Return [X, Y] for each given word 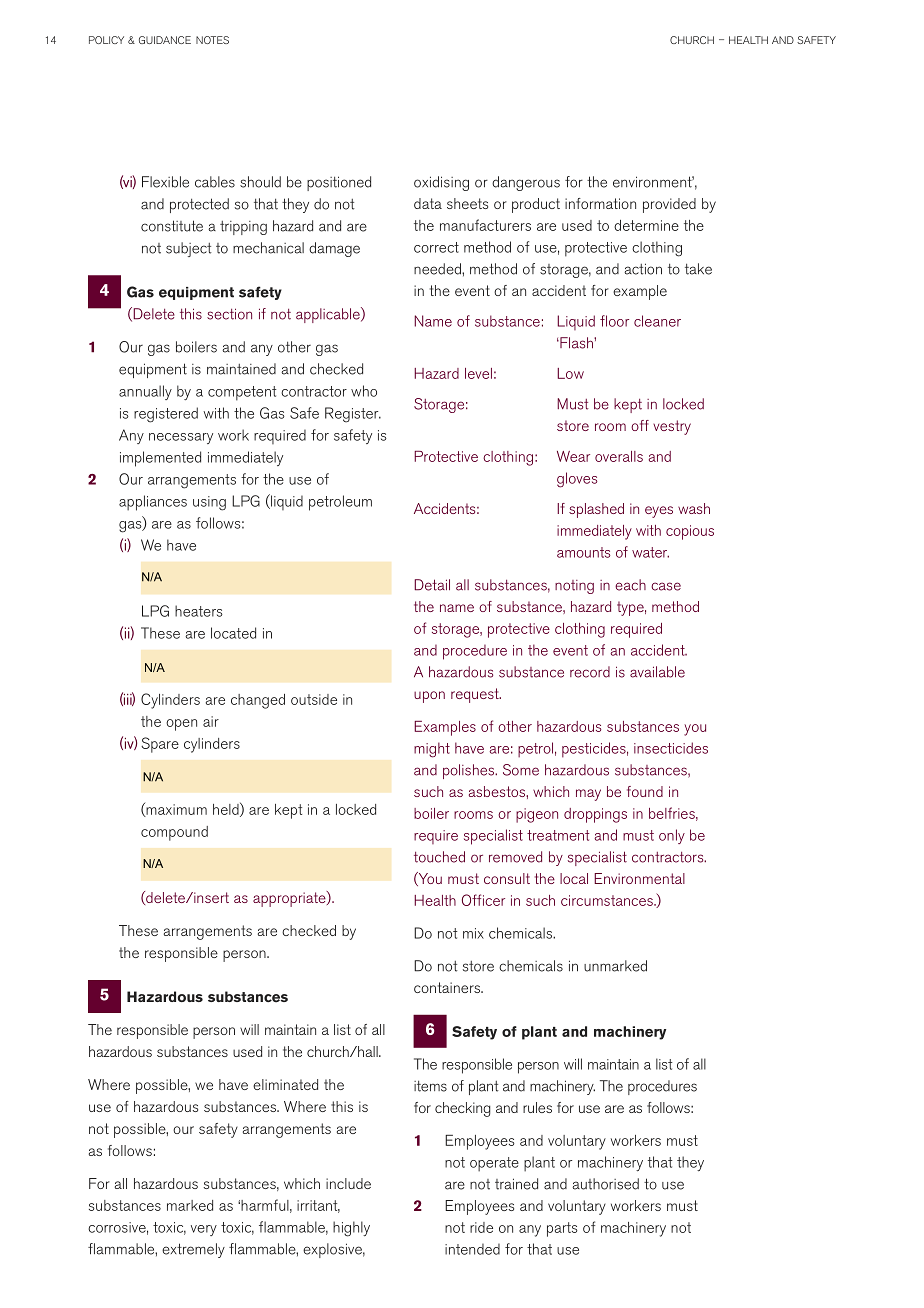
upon [429, 697]
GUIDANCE [165, 40]
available [657, 672]
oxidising [441, 183]
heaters [199, 611]
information [600, 203]
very [204, 1230]
